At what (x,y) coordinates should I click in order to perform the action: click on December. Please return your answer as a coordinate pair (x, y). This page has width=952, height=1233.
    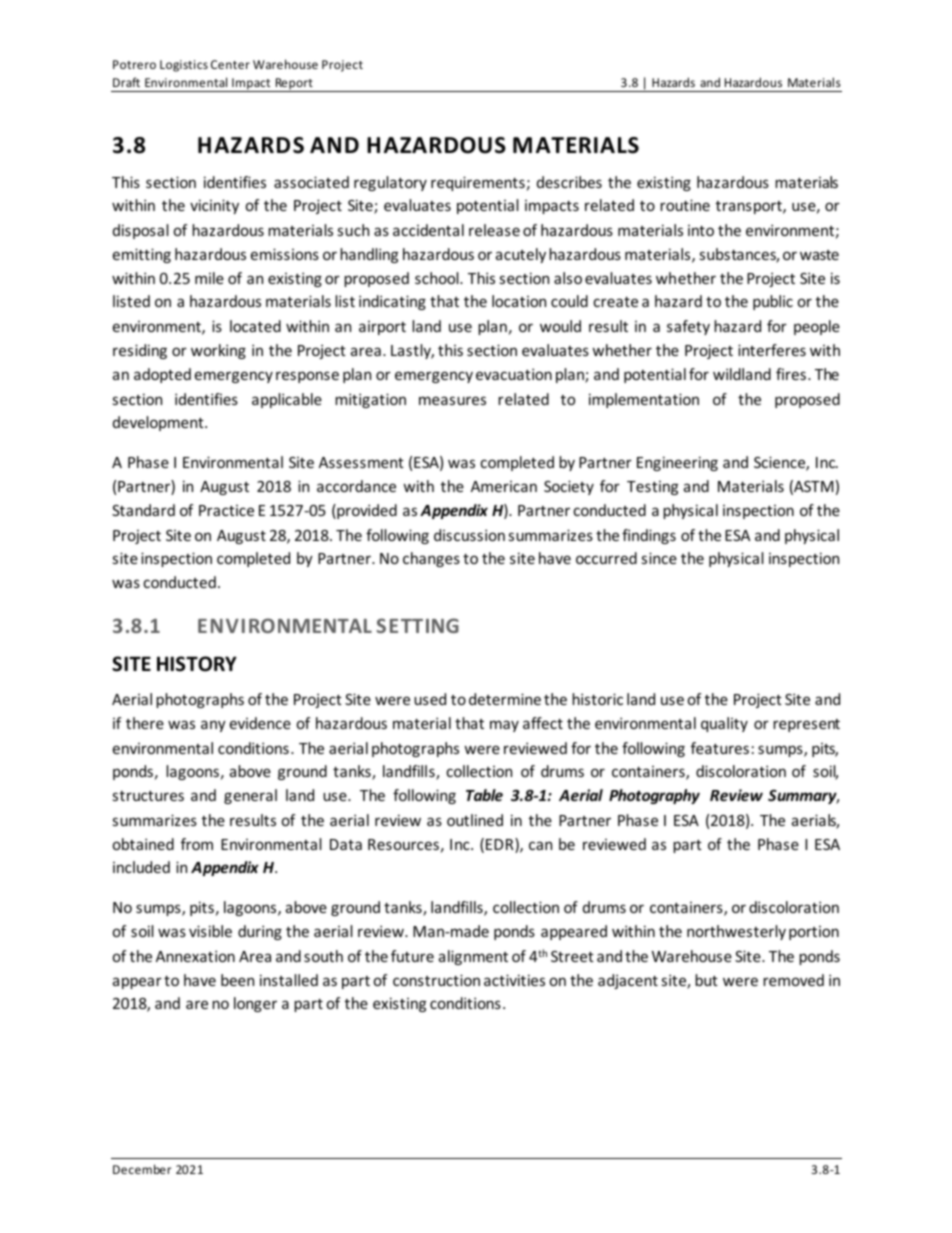
    Looking at the image, I should click on (142, 1169).
